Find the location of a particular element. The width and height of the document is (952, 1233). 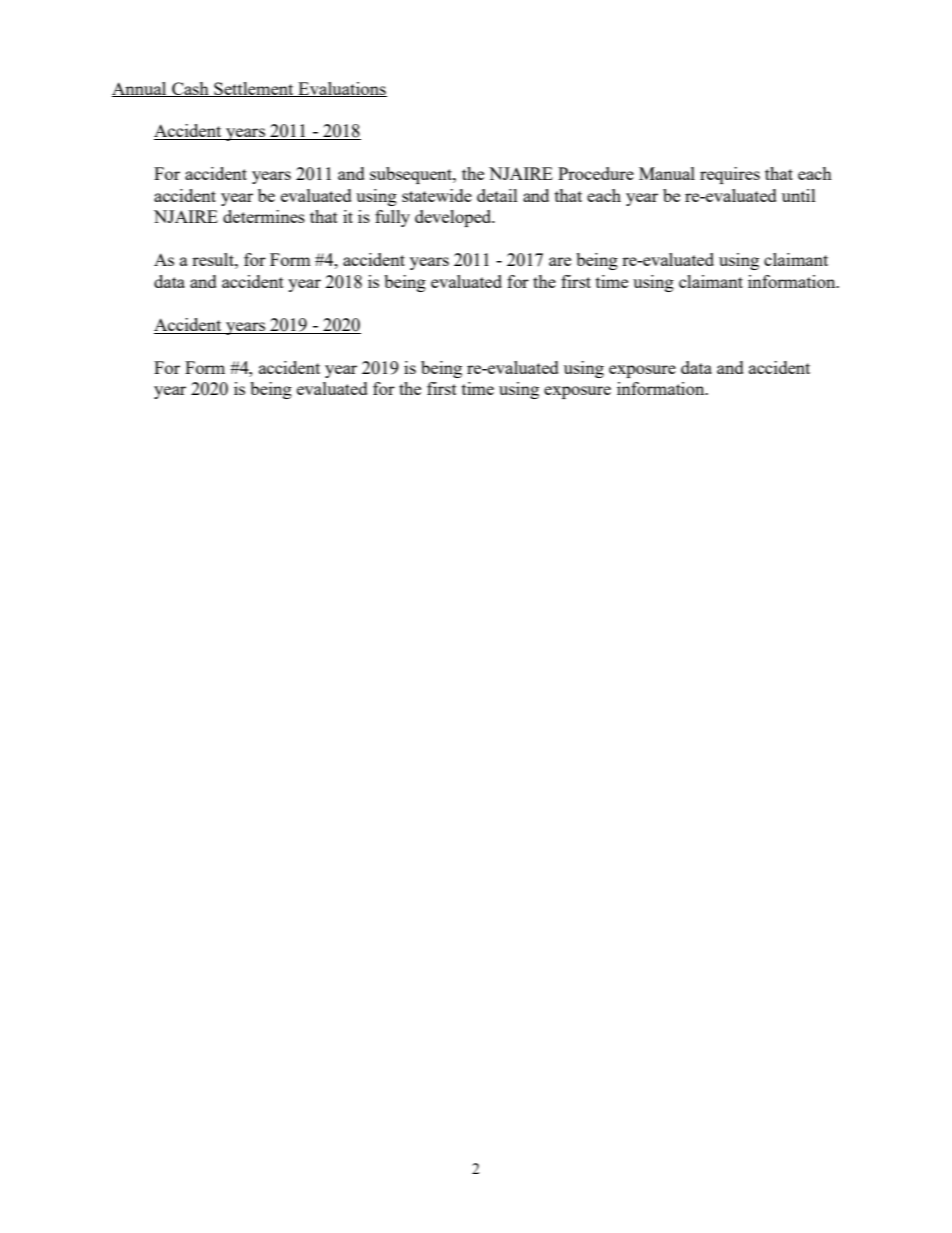

Settlement is located at coordinates (254, 89).
